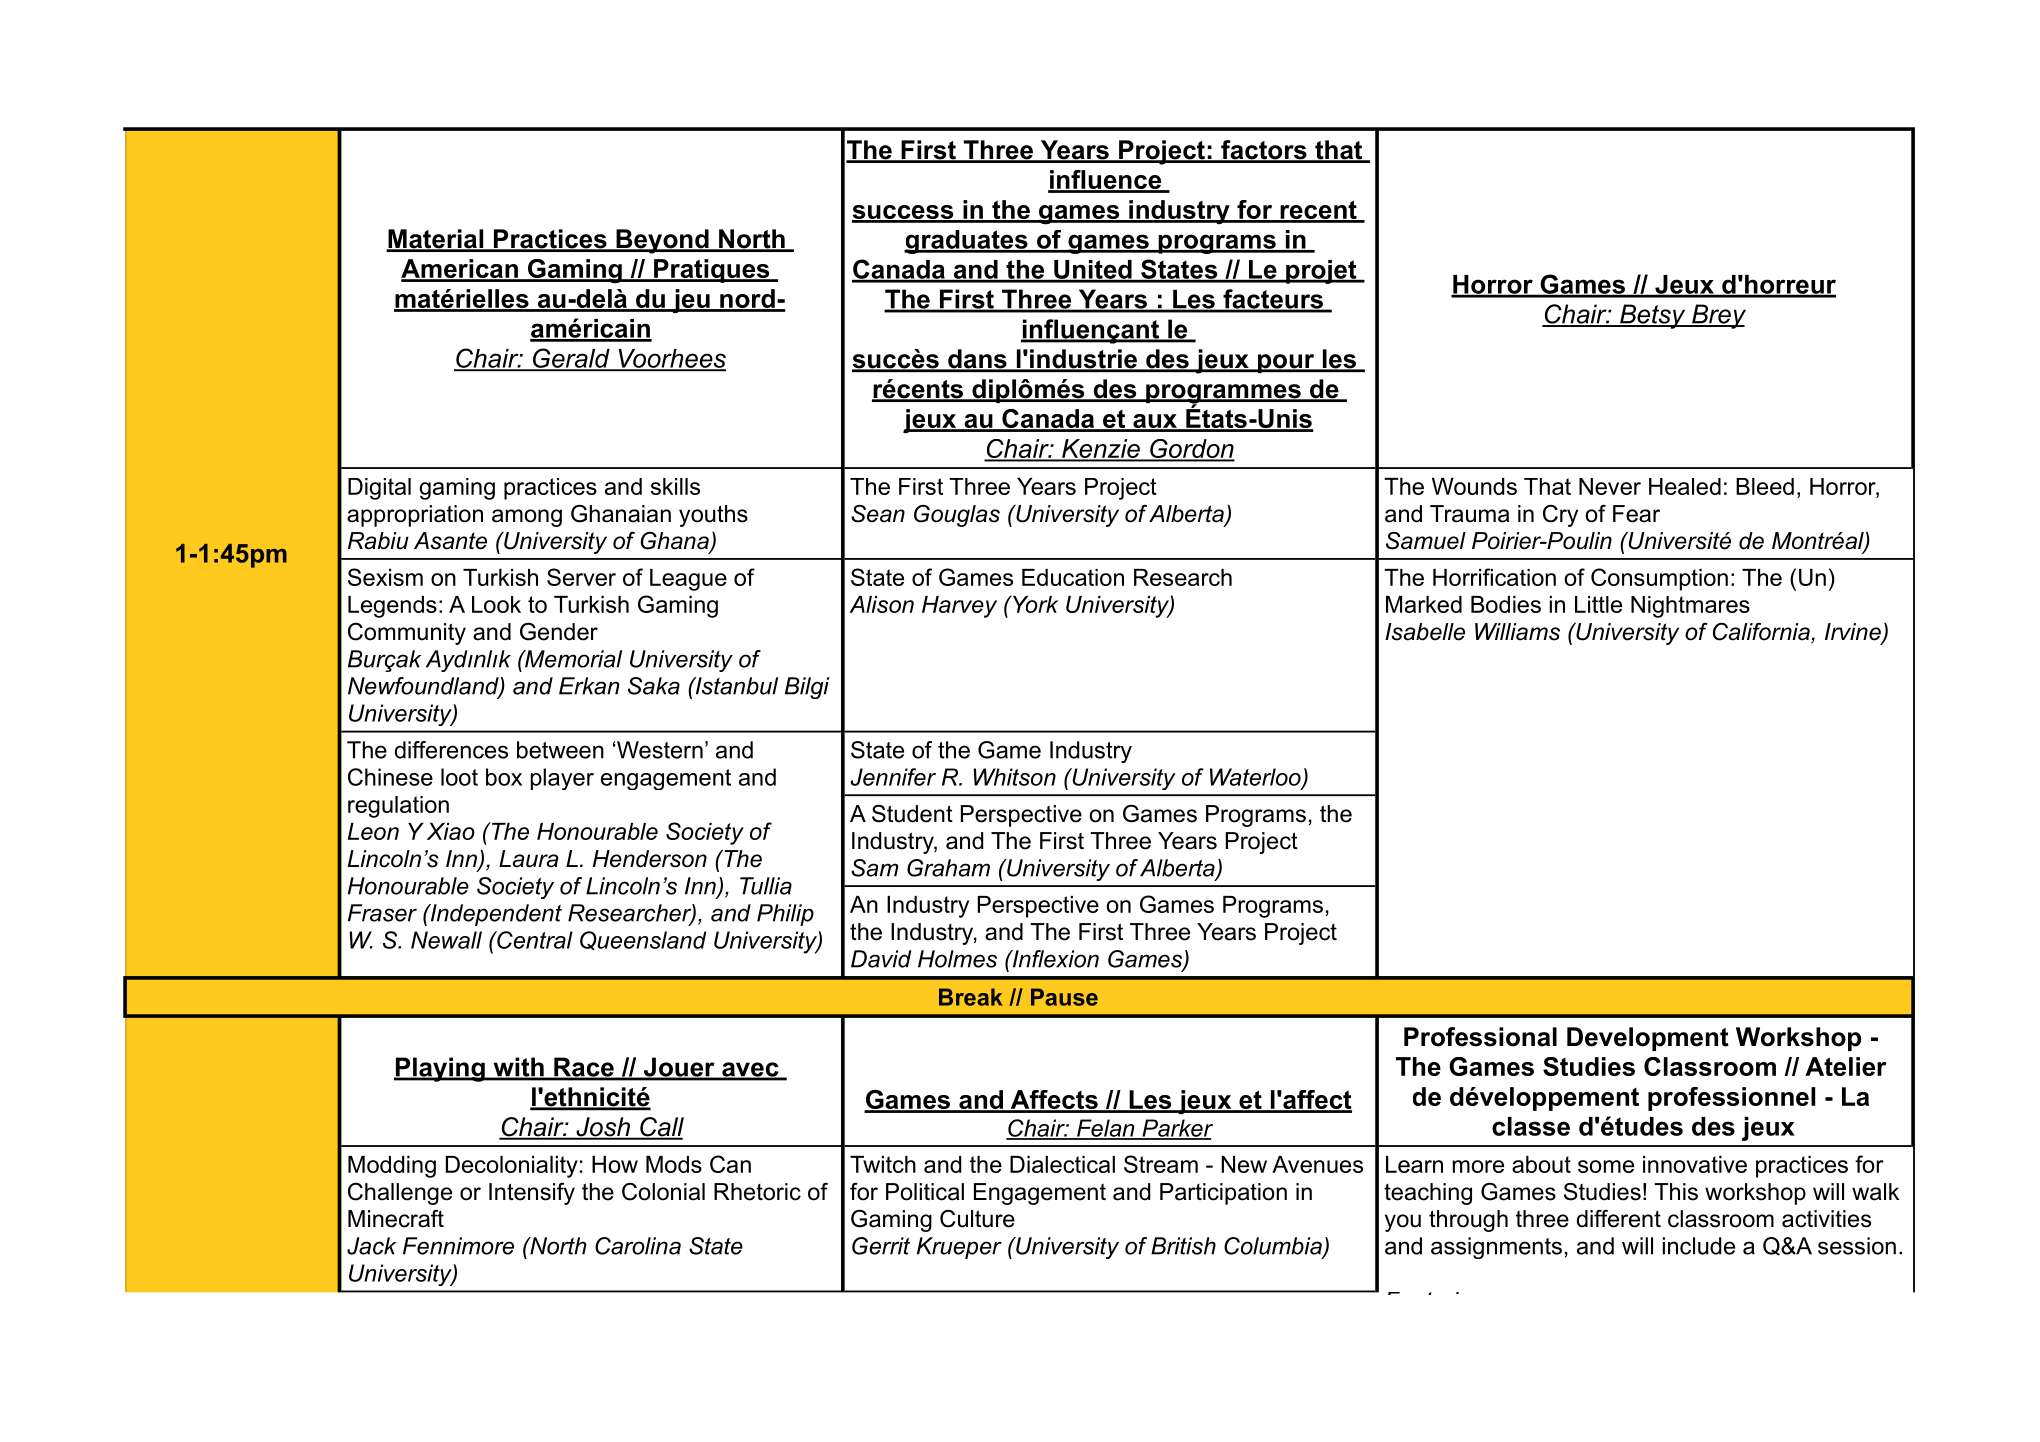  Describe the element at coordinates (1183, 1246) in the screenshot. I see `British` at that location.
